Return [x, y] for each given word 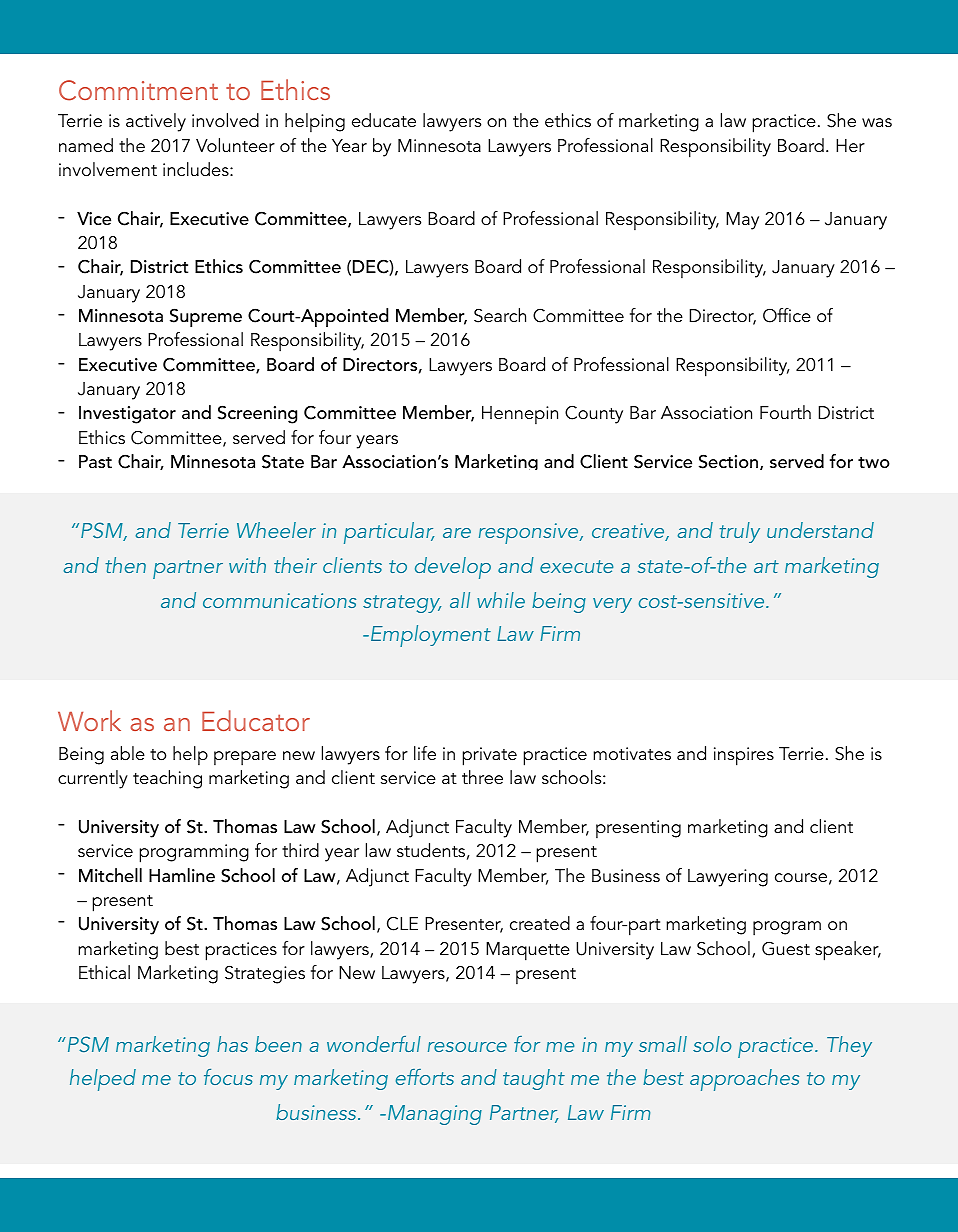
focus [228, 1077]
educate [384, 120]
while [501, 600]
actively [156, 122]
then [125, 565]
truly [739, 532]
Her [850, 146]
